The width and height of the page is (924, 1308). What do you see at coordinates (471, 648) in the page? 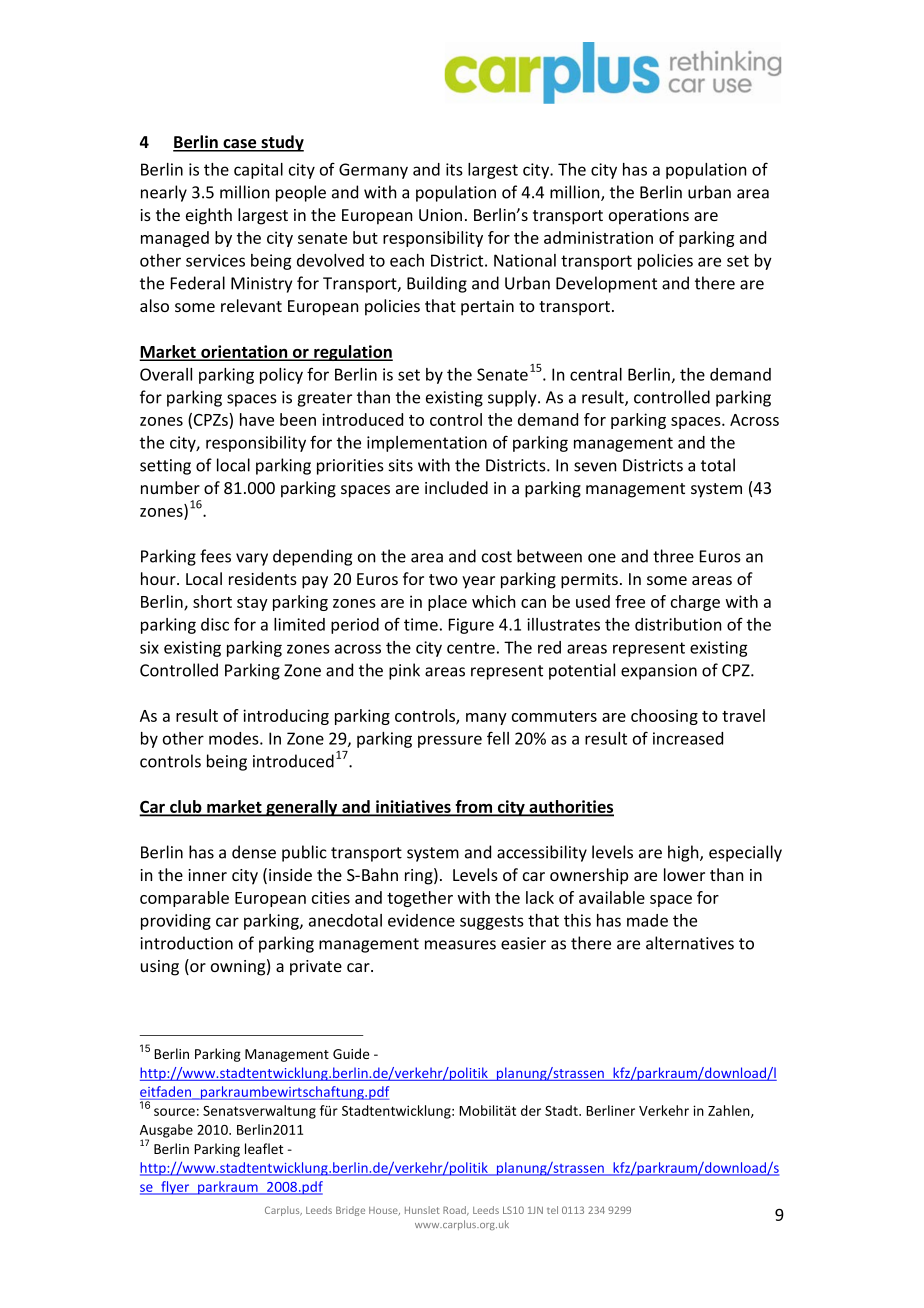
I see `centre` at bounding box center [471, 648].
